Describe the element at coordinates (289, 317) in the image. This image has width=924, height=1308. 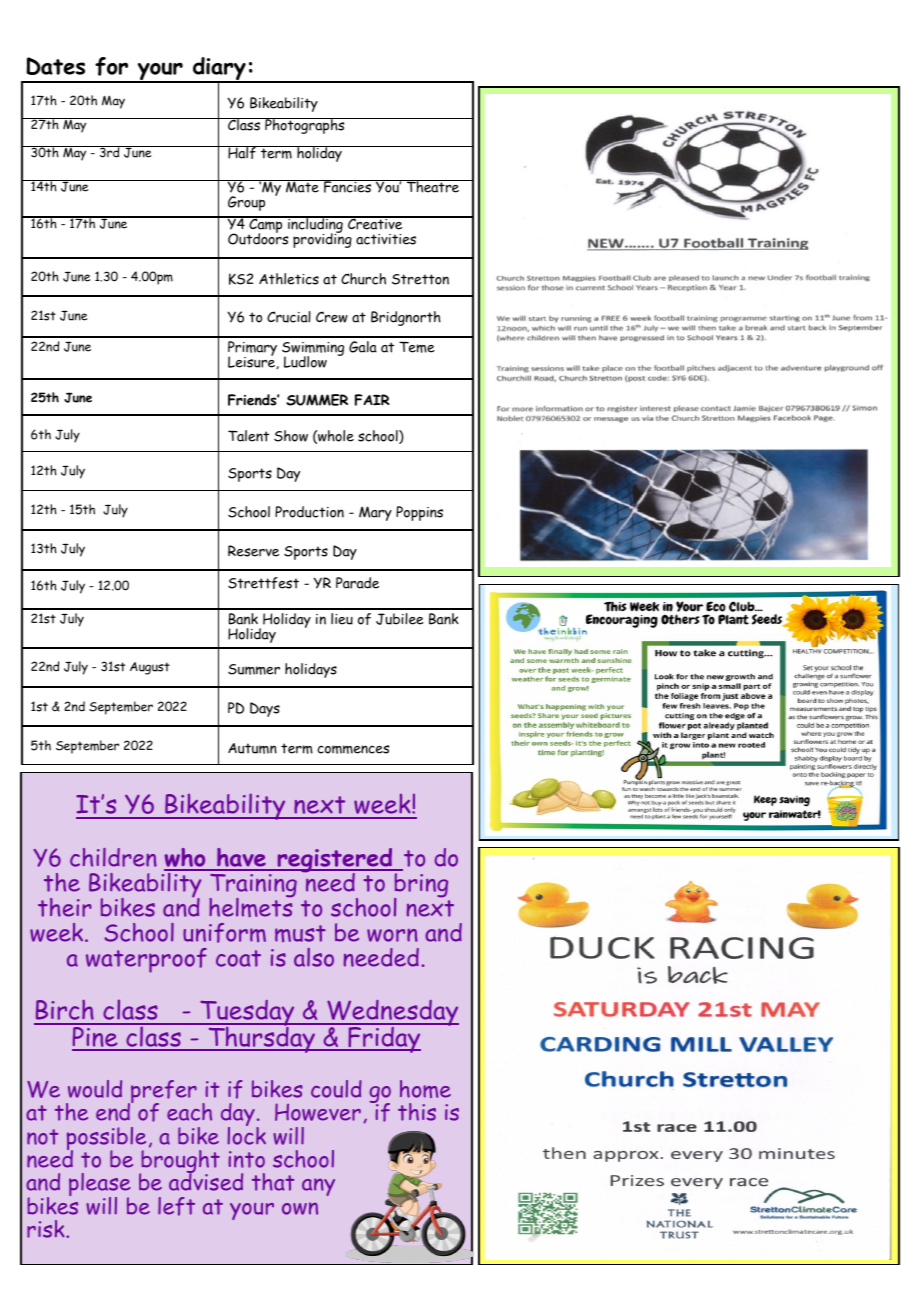
I see `Crucial` at that location.
